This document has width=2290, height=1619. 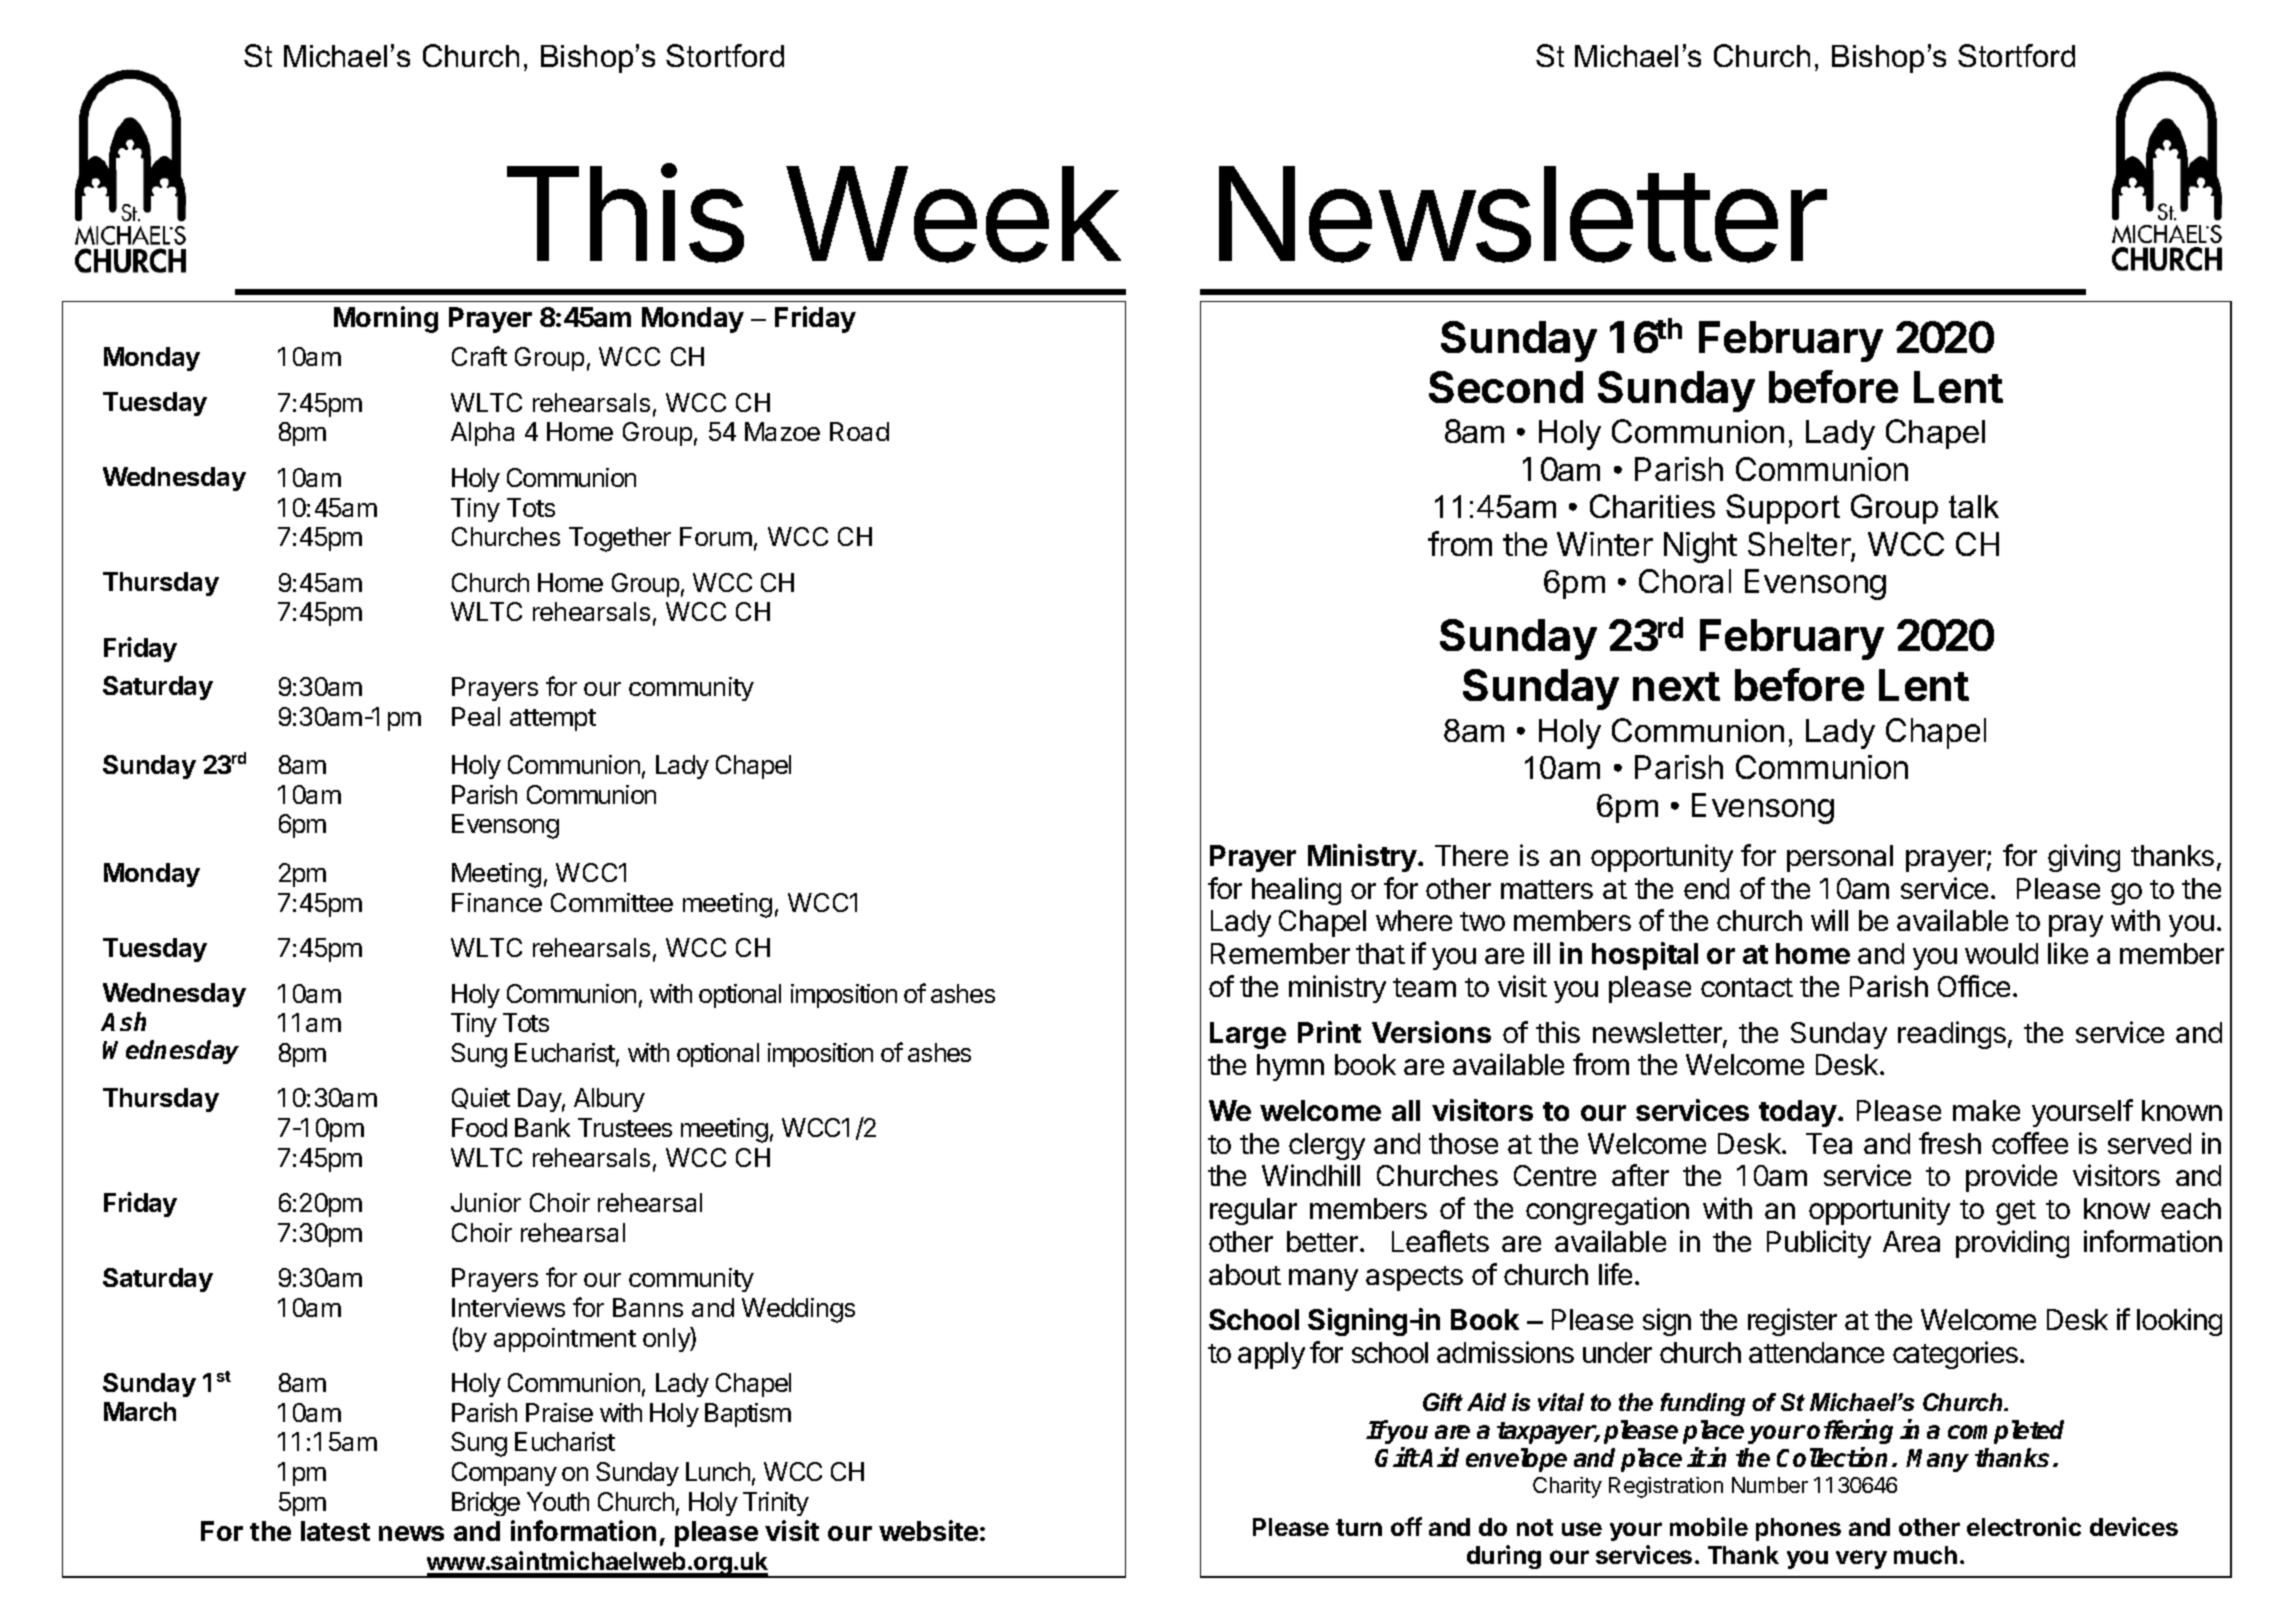 I want to click on Shelter, so click(x=1799, y=544).
